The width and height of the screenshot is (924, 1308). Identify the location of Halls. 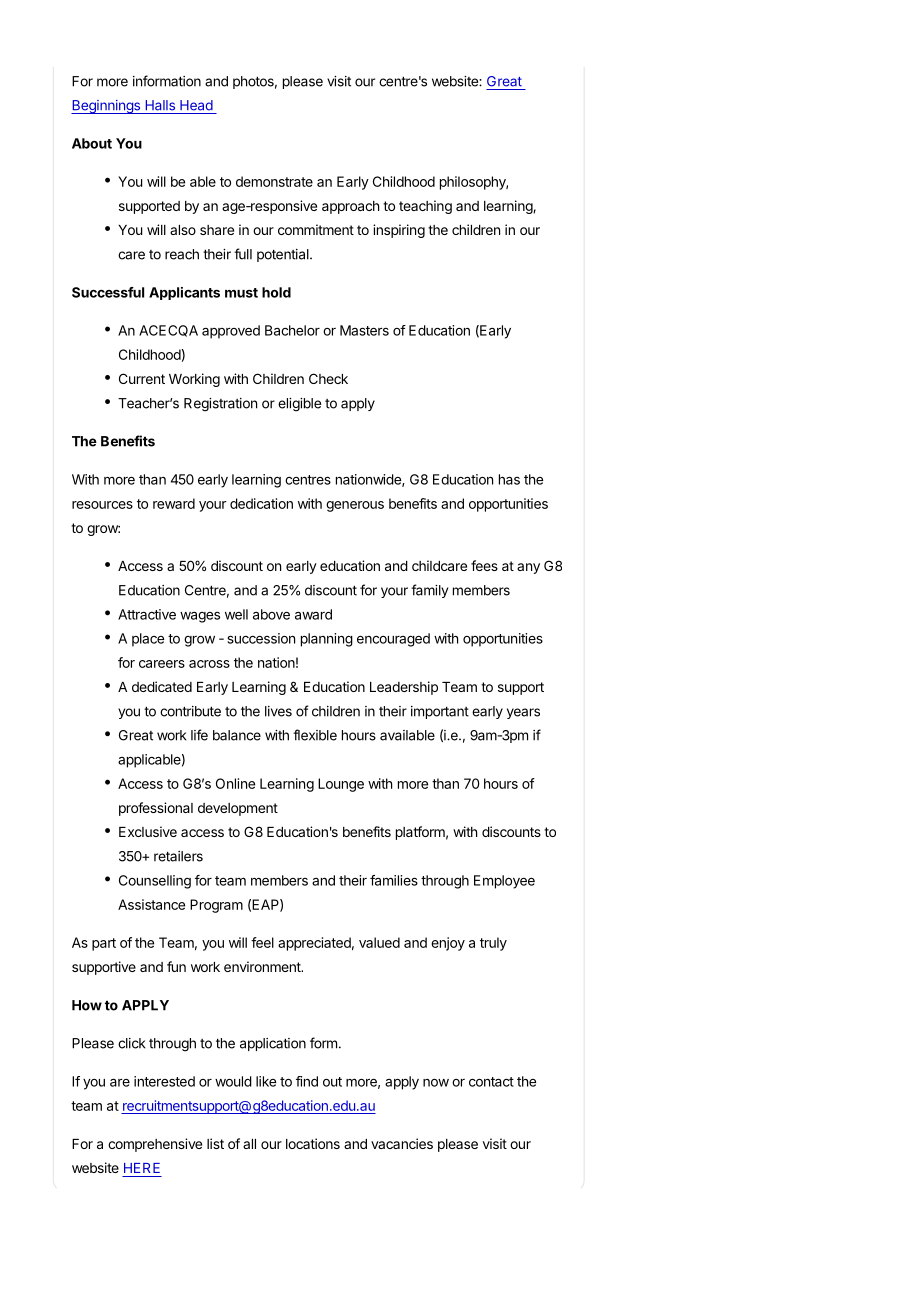
(160, 105).
